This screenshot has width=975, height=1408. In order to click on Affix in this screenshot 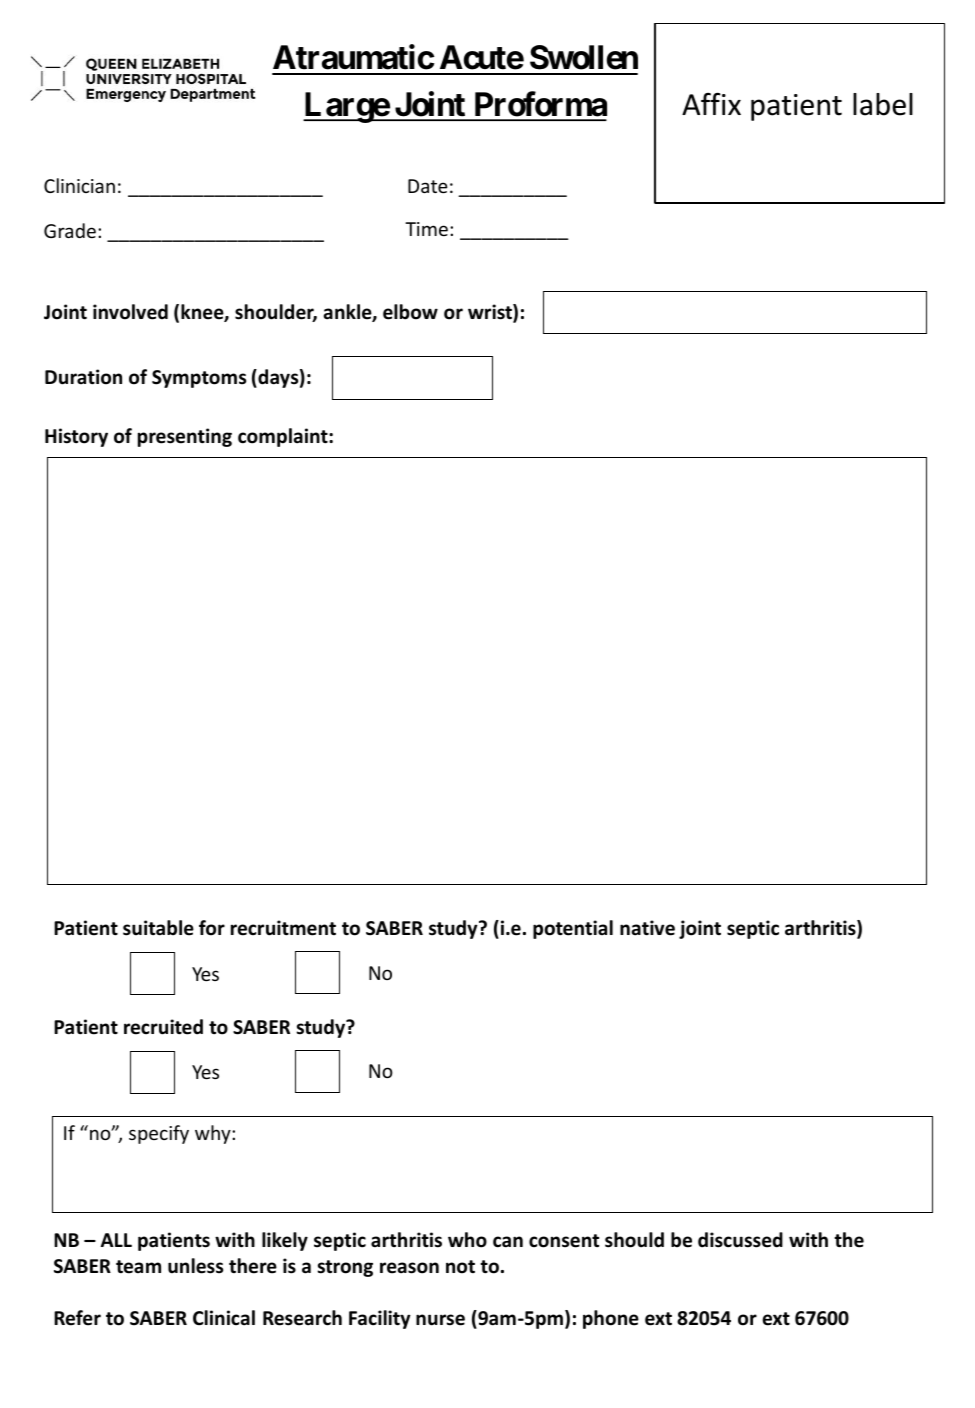, I will do `click(711, 103)`.
